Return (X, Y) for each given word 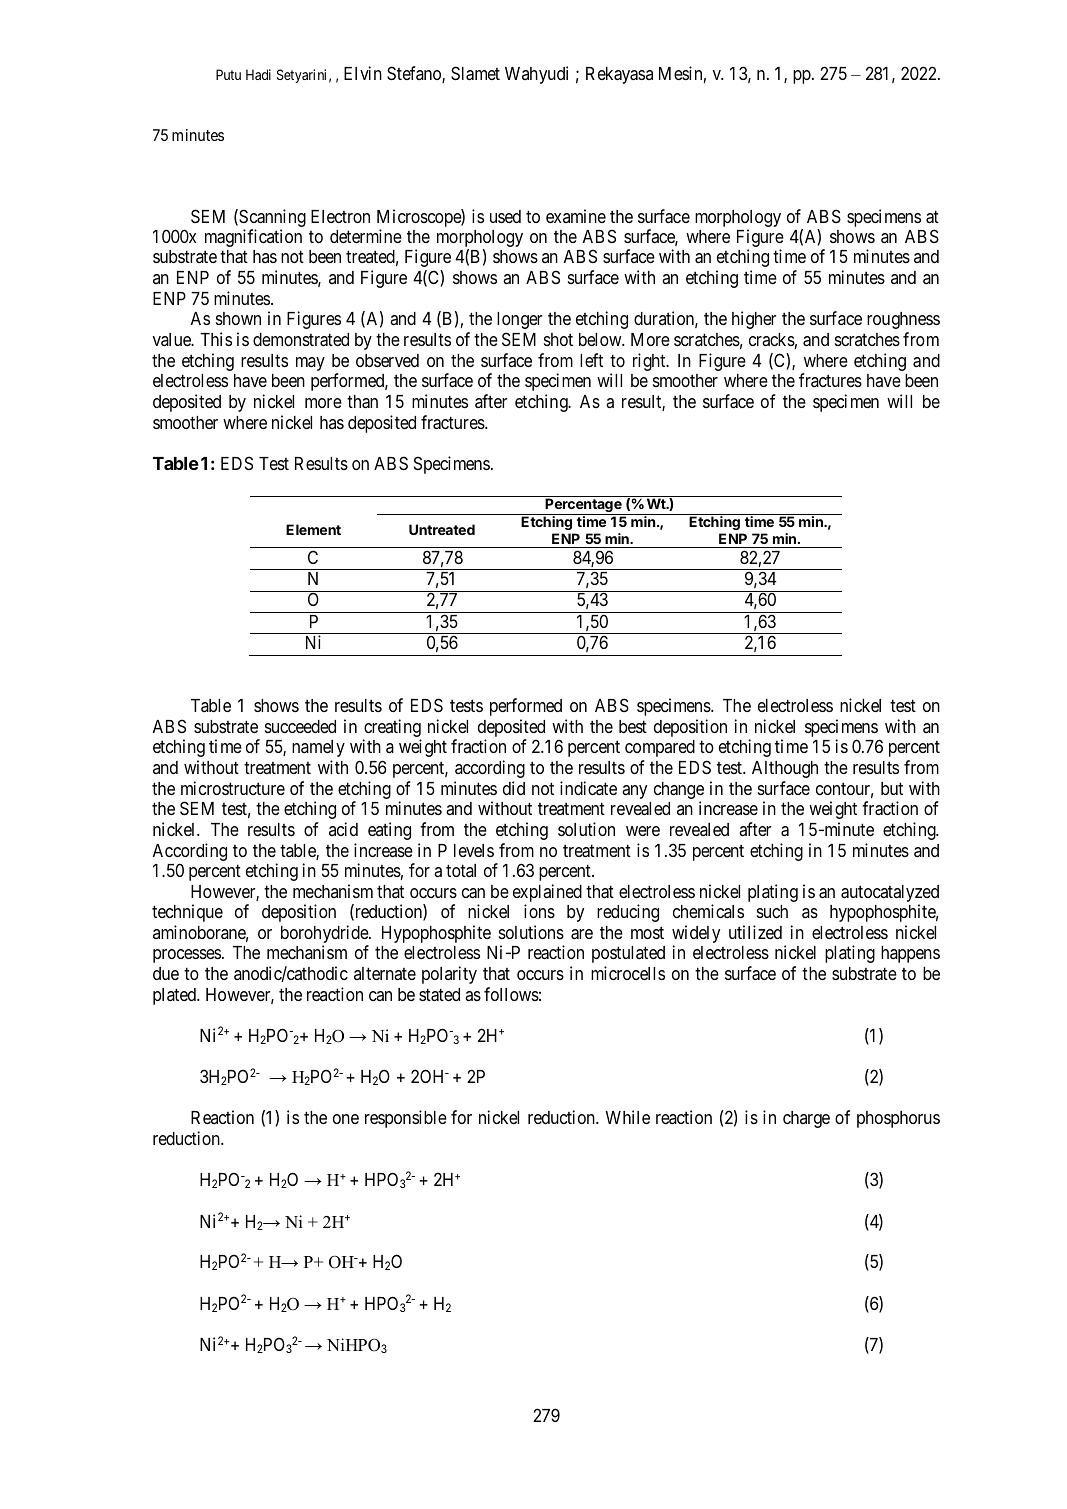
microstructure (233, 788)
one (346, 1119)
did (514, 788)
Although (785, 769)
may (310, 364)
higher (754, 320)
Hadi (258, 74)
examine (576, 216)
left (591, 360)
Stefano (415, 74)
